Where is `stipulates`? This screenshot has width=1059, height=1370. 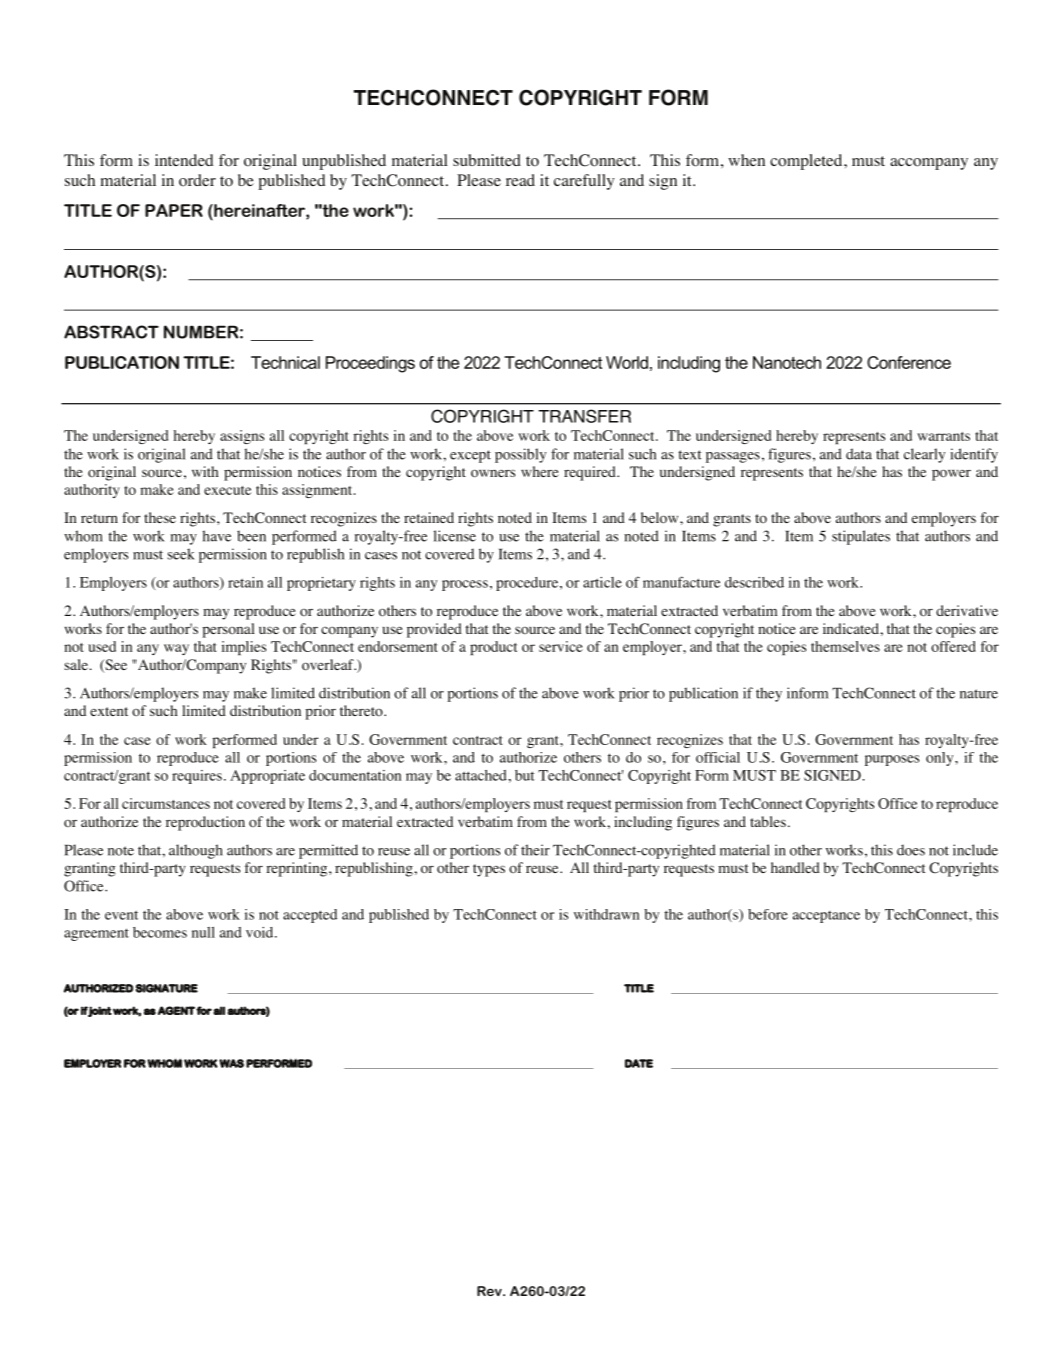 stipulates is located at coordinates (861, 537).
